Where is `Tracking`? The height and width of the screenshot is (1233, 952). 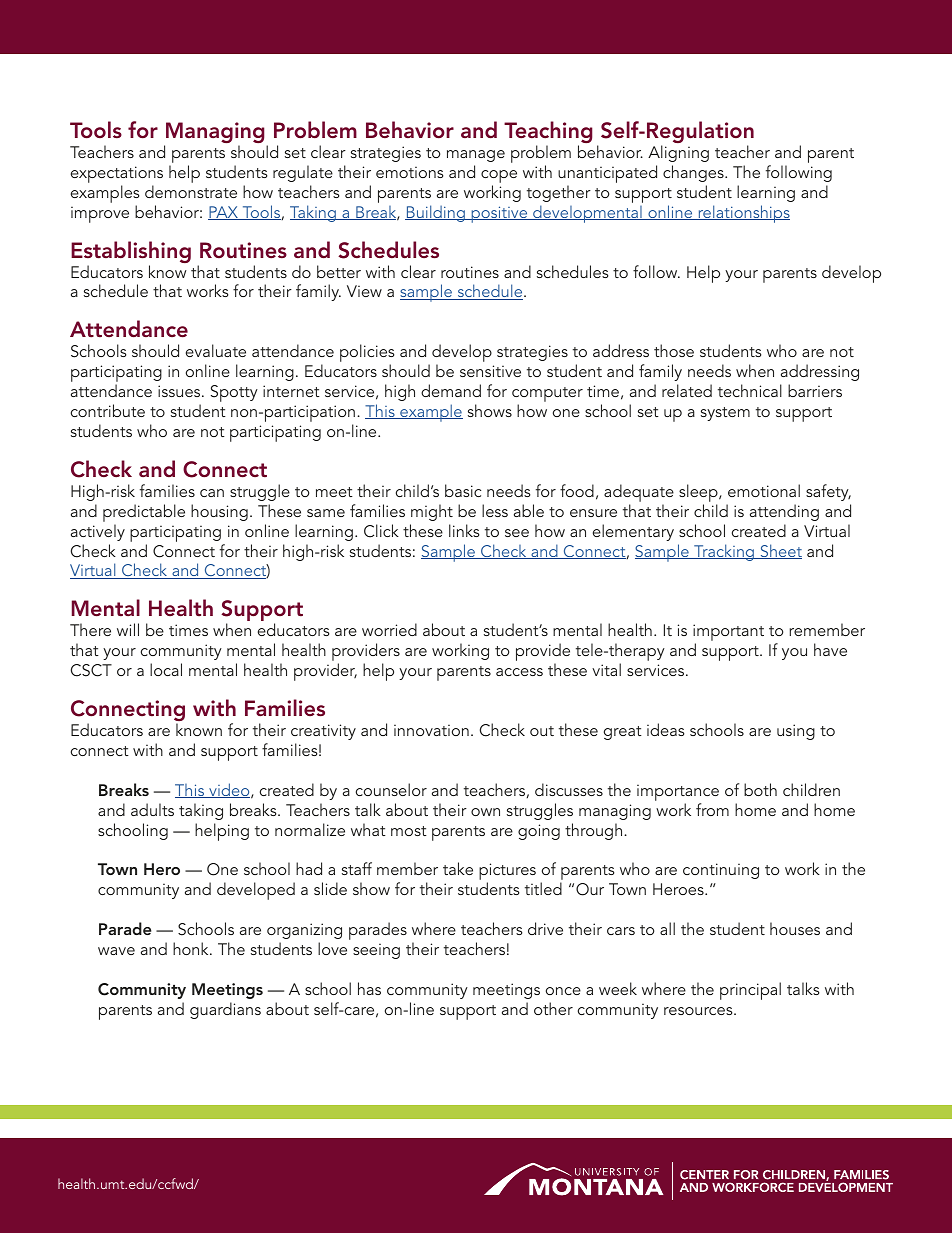
Tracking is located at coordinates (724, 552).
